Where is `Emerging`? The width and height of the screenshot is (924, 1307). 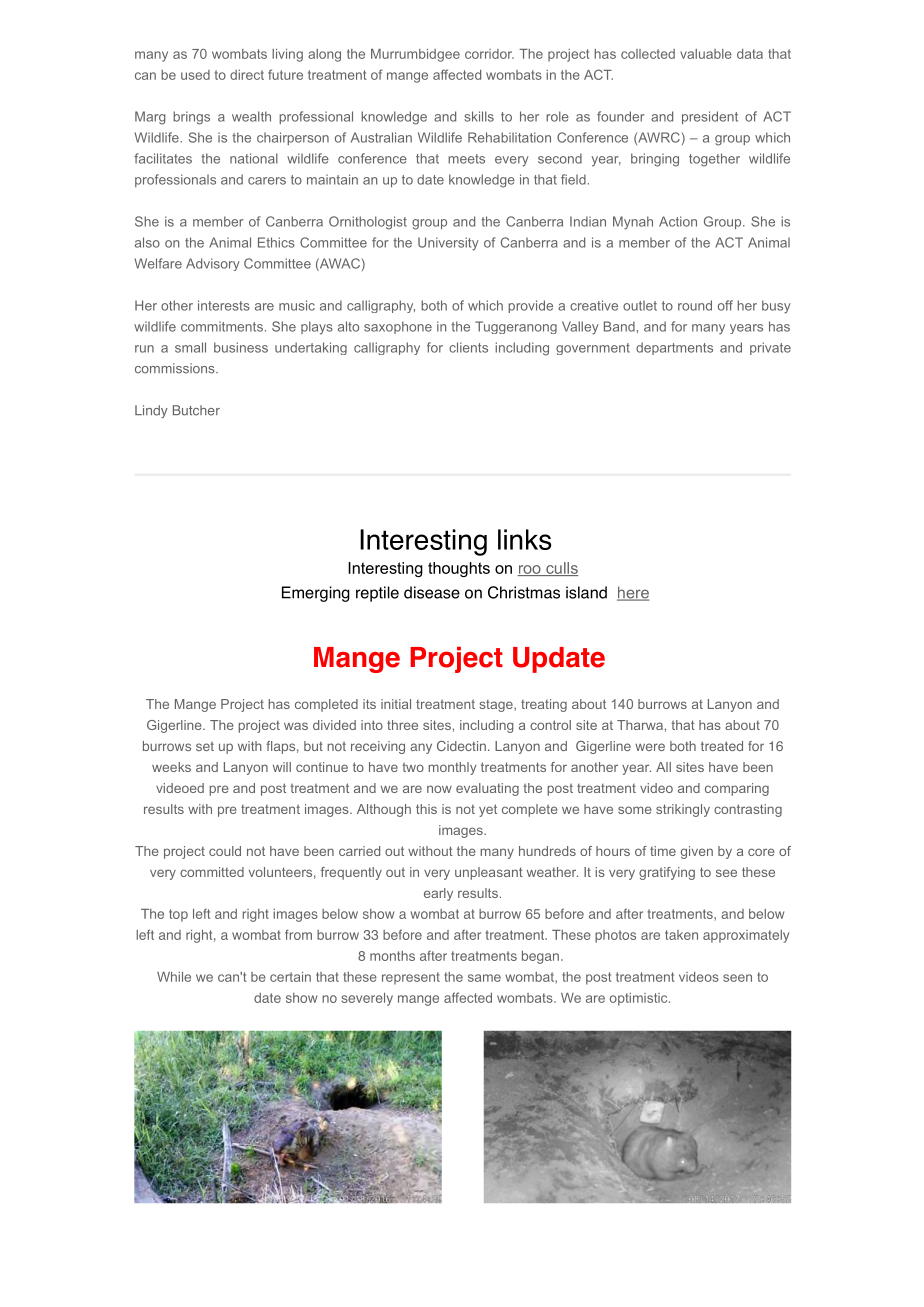 Emerging is located at coordinates (316, 594).
